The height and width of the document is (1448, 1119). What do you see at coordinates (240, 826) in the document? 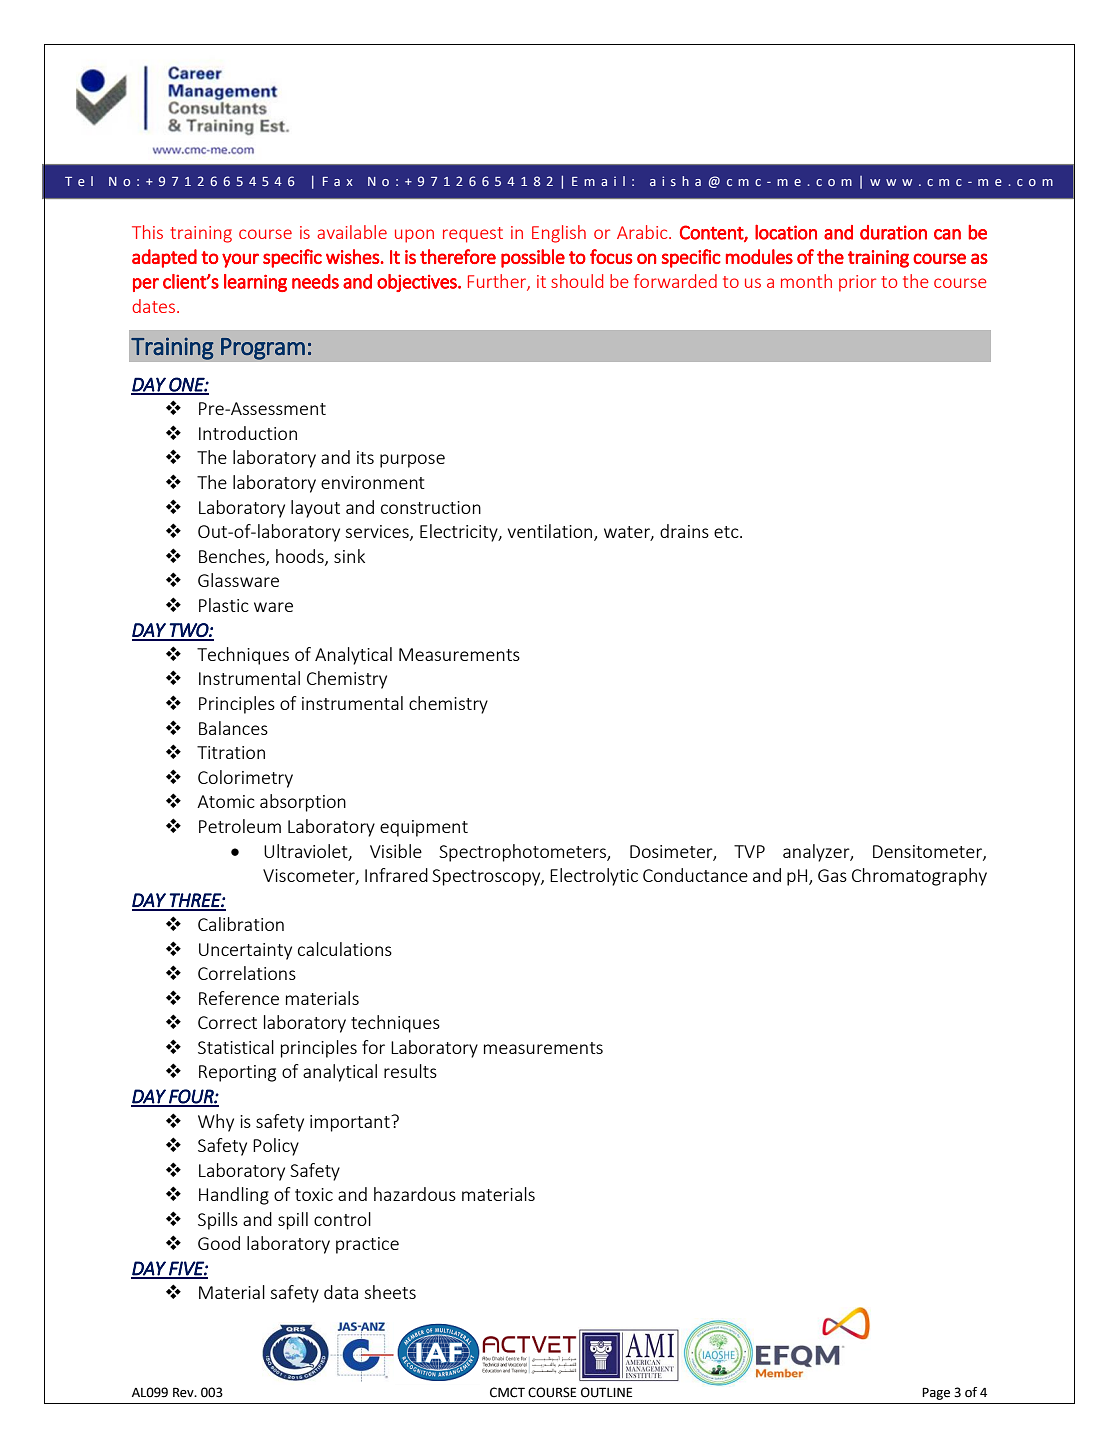
I see `Petroleum` at bounding box center [240, 826].
